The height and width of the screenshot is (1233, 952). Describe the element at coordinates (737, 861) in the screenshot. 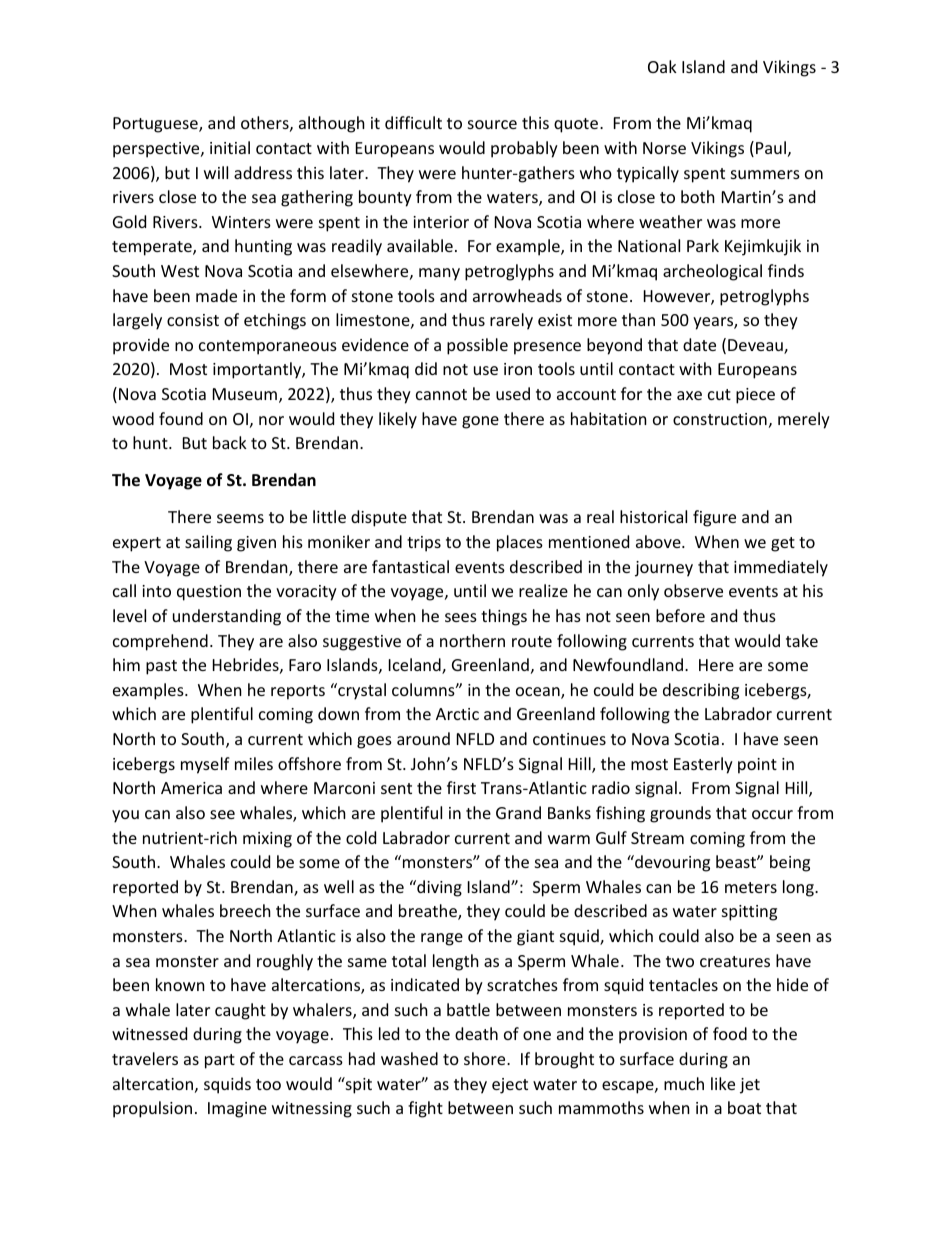

I see `beast` at that location.
